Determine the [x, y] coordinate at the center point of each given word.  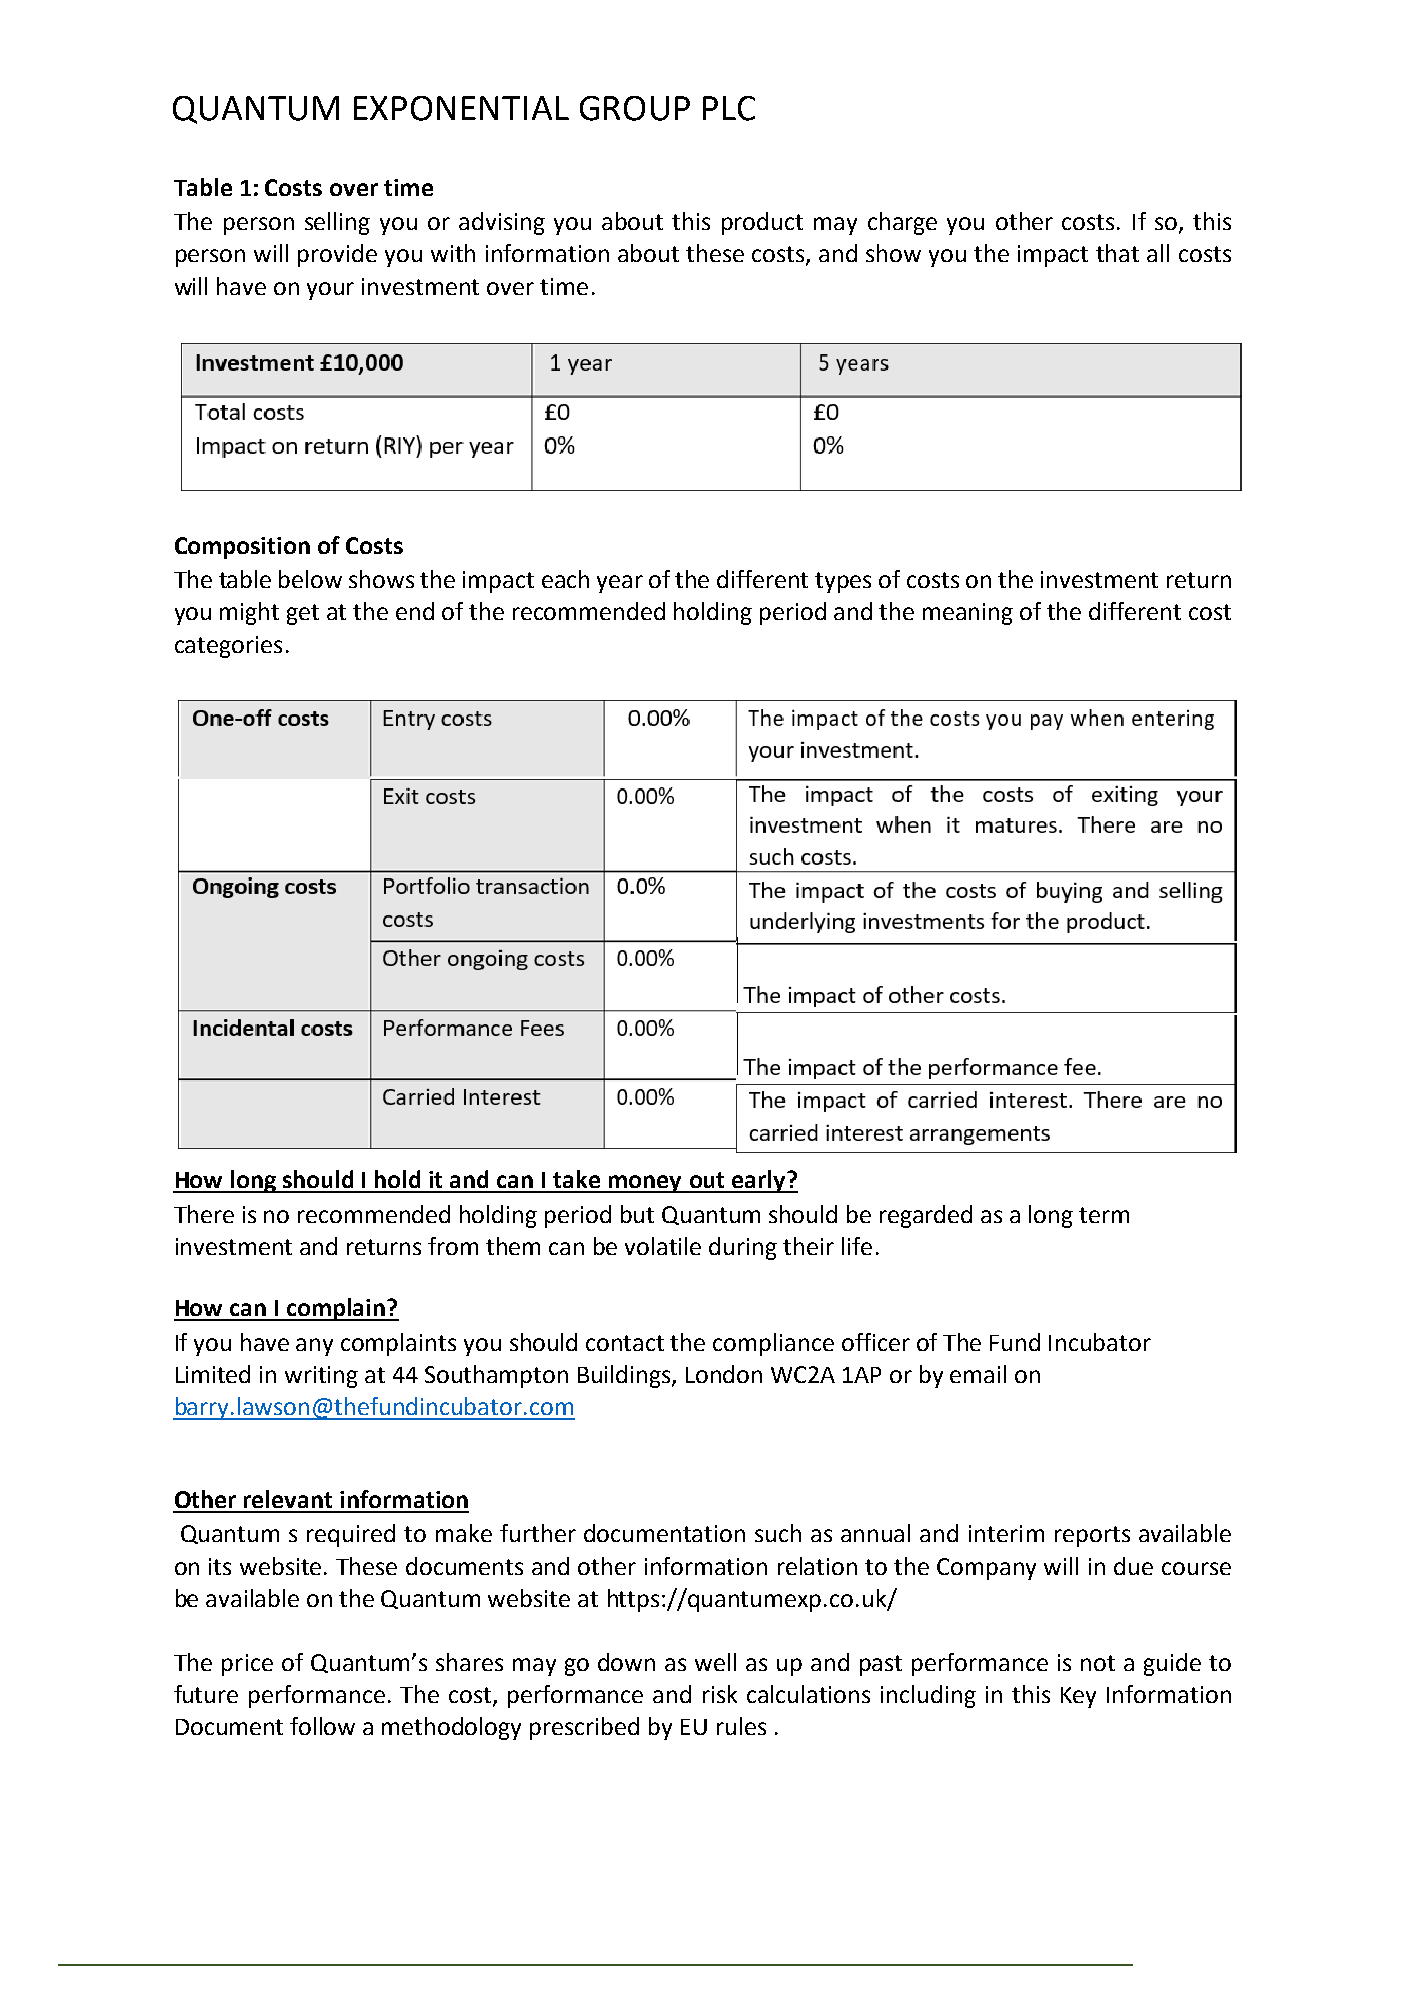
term [1104, 1215]
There [204, 1214]
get [303, 614]
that [1117, 253]
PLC [729, 108]
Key [1078, 1697]
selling [337, 223]
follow [322, 1726]
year [620, 584]
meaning [968, 614]
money [645, 1184]
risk [720, 1694]
